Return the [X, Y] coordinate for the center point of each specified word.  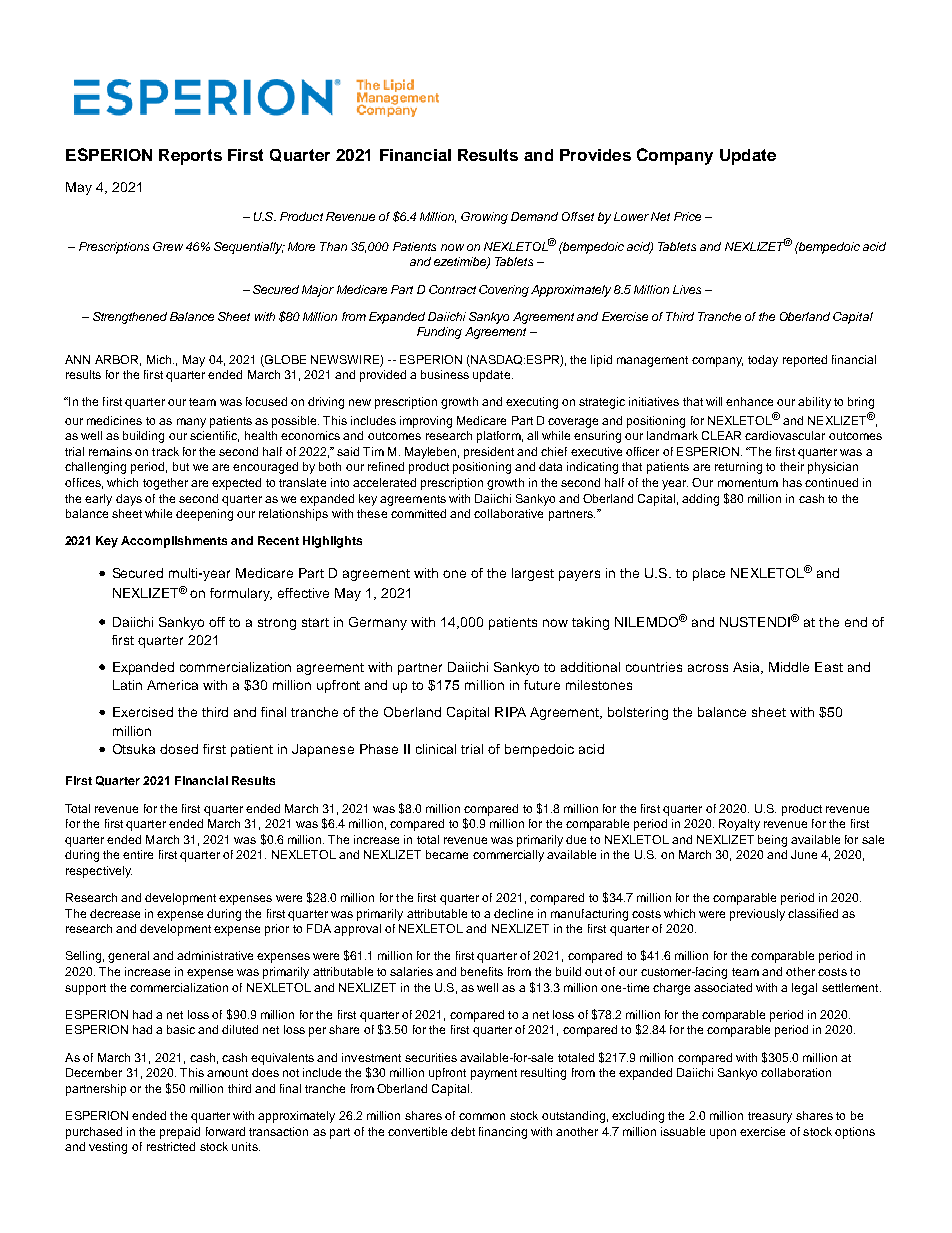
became [447, 854]
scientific [214, 436]
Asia [748, 668]
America [172, 685]
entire [138, 854]
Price [687, 216]
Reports [190, 157]
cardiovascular [785, 435]
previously [757, 915]
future [542, 685]
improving [426, 422]
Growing [484, 218]
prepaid [180, 1133]
